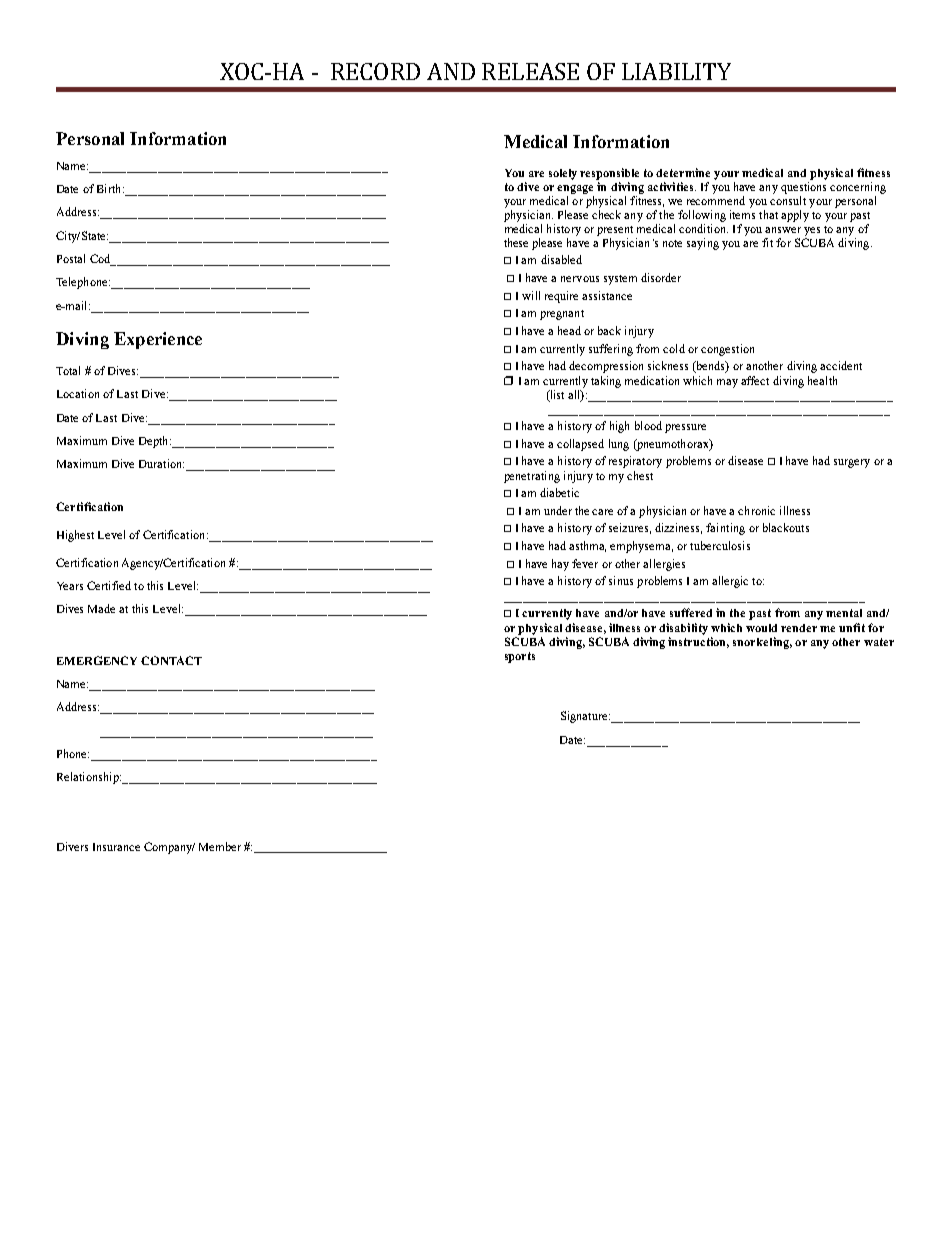 The image size is (952, 1233). I want to click on RECORD, so click(375, 71).
